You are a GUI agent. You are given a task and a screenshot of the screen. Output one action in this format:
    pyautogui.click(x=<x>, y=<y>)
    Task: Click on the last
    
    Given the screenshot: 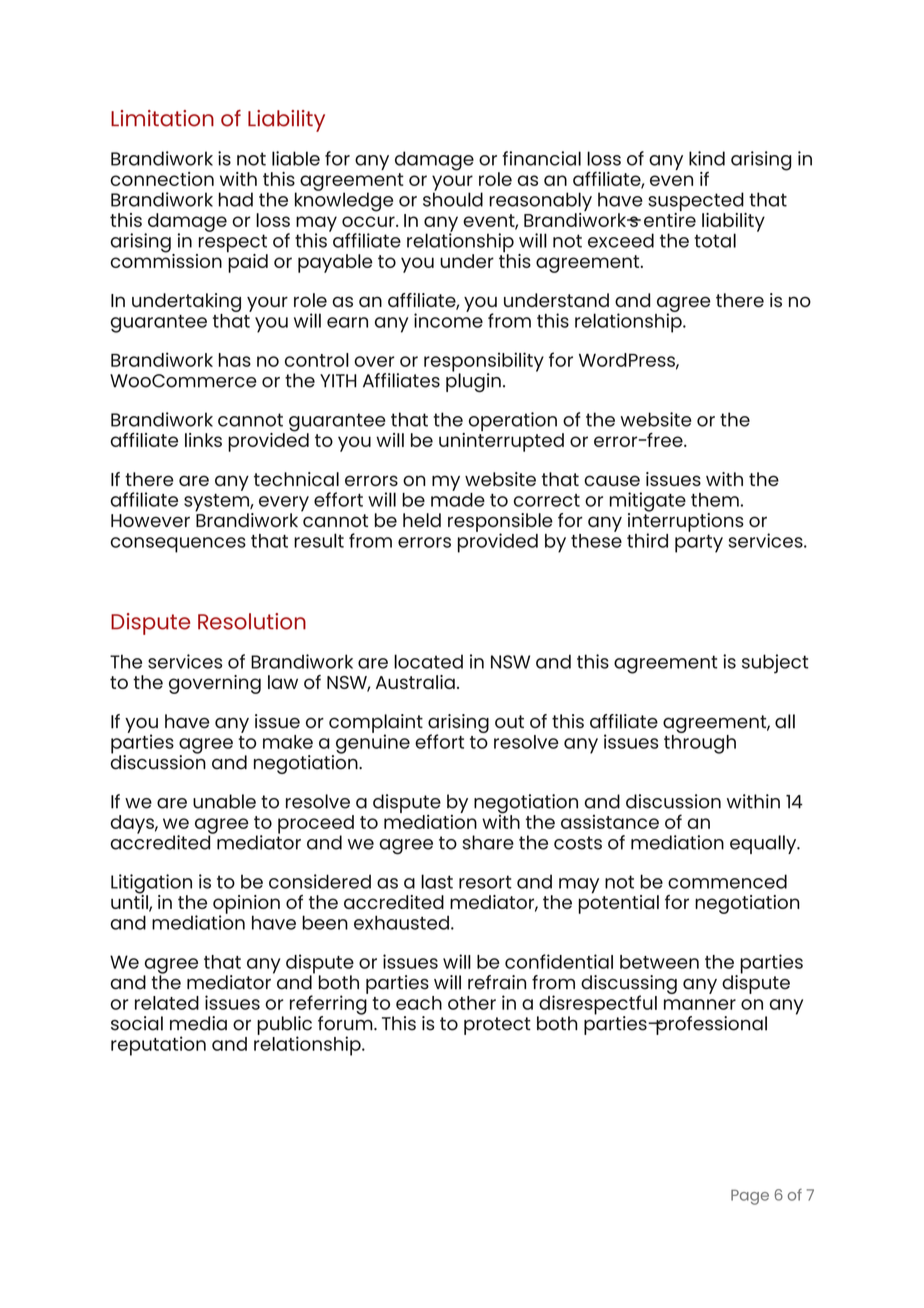 What is the action you would take?
    pyautogui.click(x=437, y=881)
